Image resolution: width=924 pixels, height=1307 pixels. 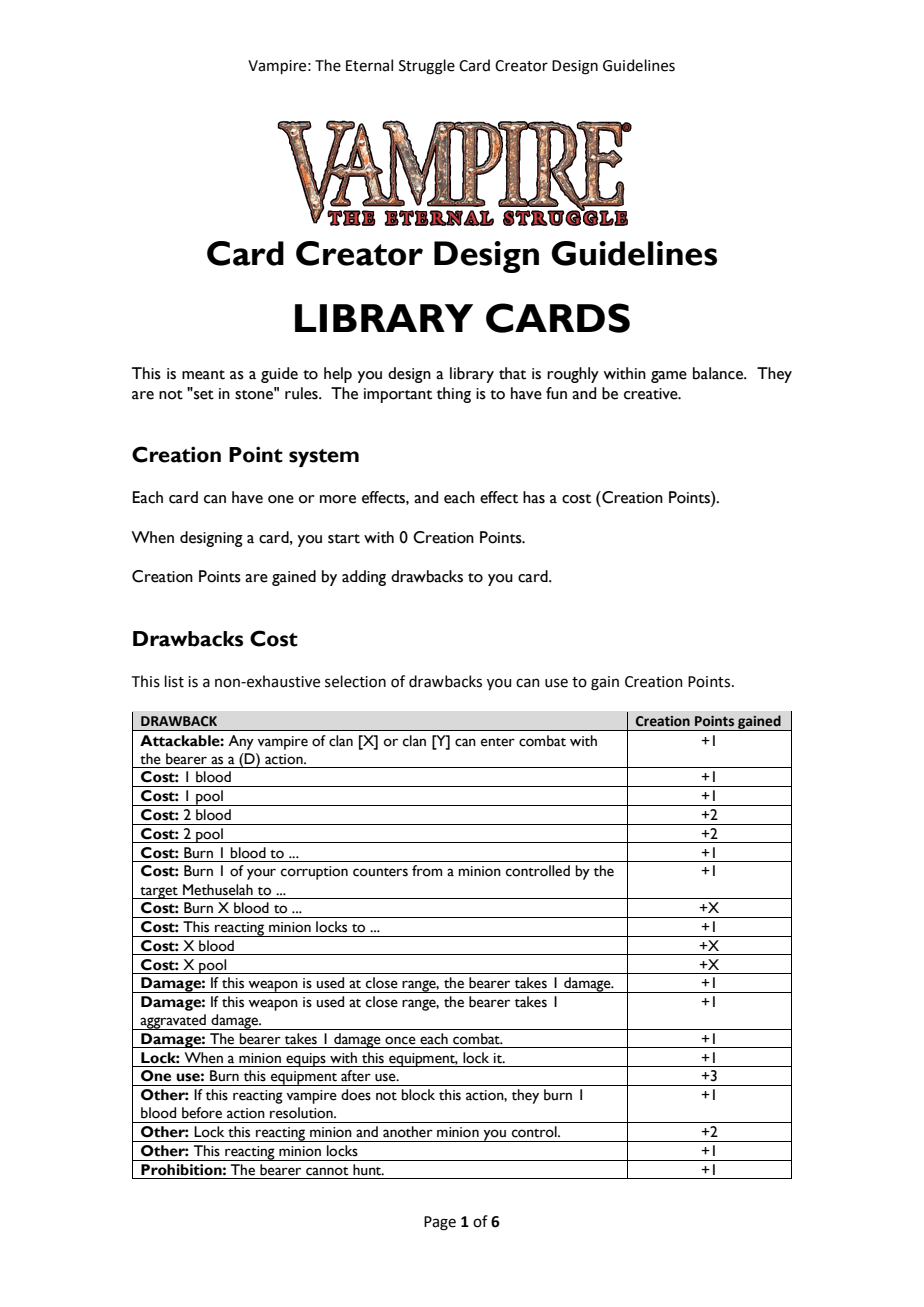 I want to click on adding, so click(x=364, y=578).
